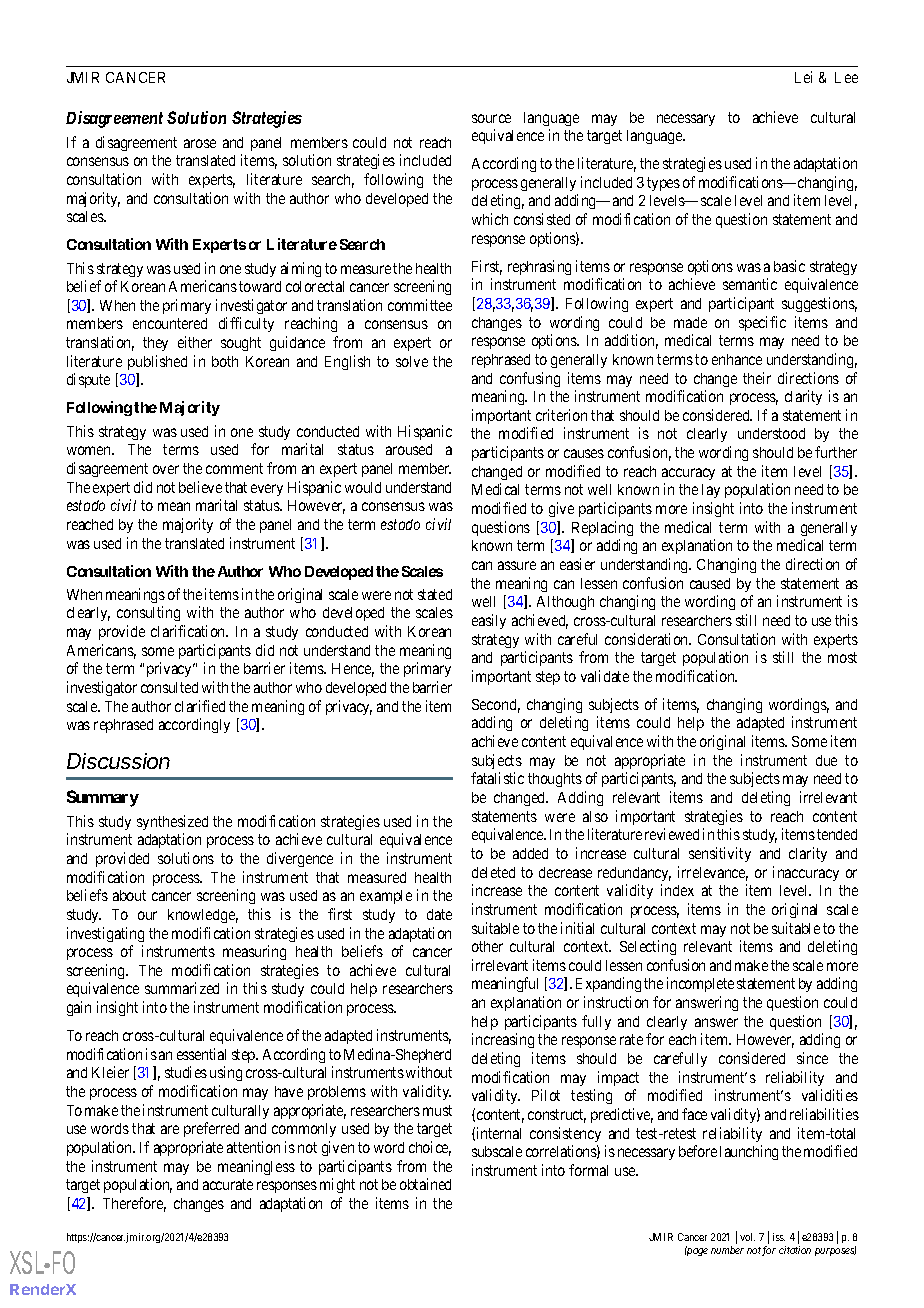 This page has width=924, height=1308. I want to click on source, so click(491, 118).
